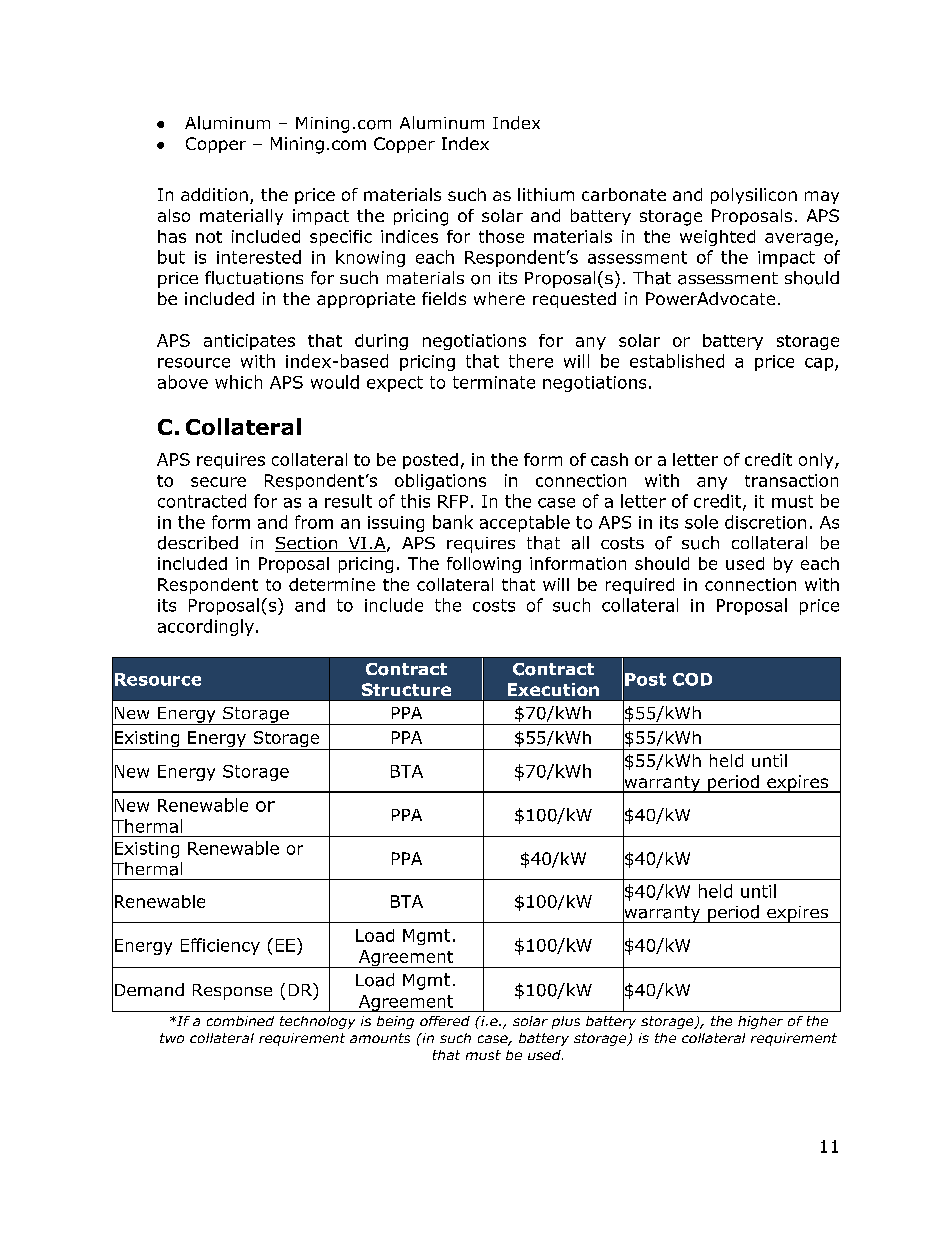  I want to click on combined, so click(240, 1021).
